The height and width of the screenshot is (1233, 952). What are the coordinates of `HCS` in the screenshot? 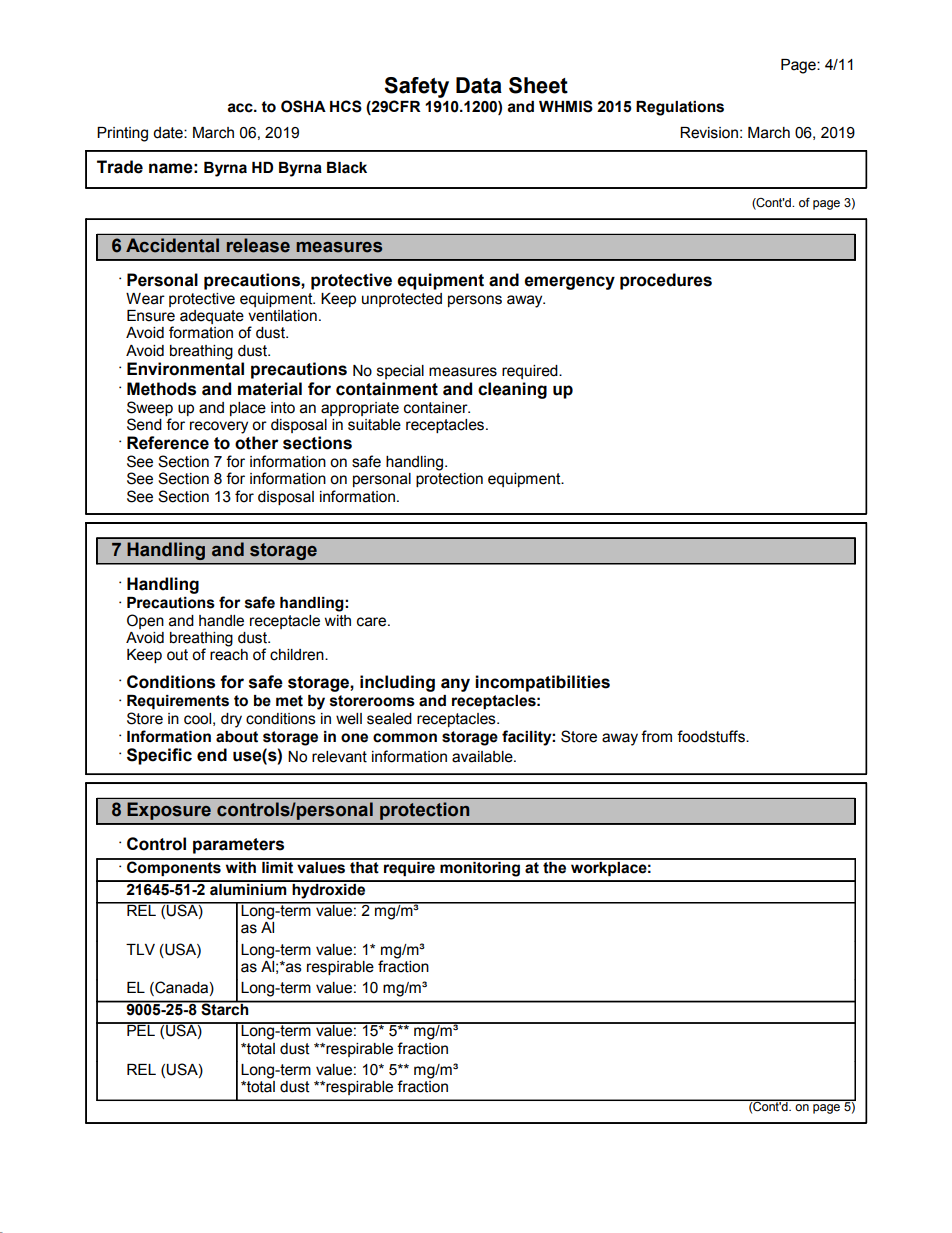 It's located at (346, 106).
